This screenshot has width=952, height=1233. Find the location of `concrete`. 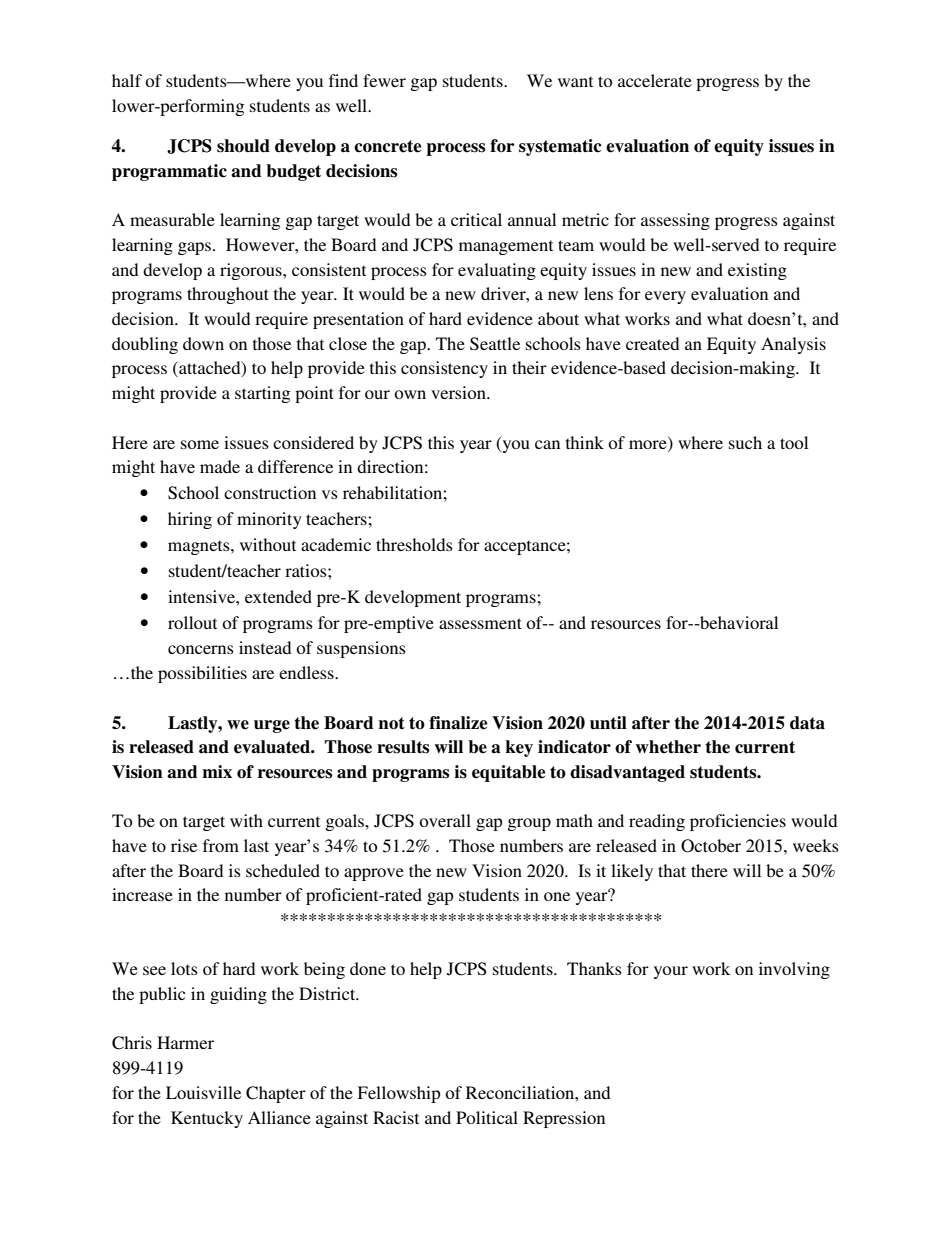

concrete is located at coordinates (387, 146).
